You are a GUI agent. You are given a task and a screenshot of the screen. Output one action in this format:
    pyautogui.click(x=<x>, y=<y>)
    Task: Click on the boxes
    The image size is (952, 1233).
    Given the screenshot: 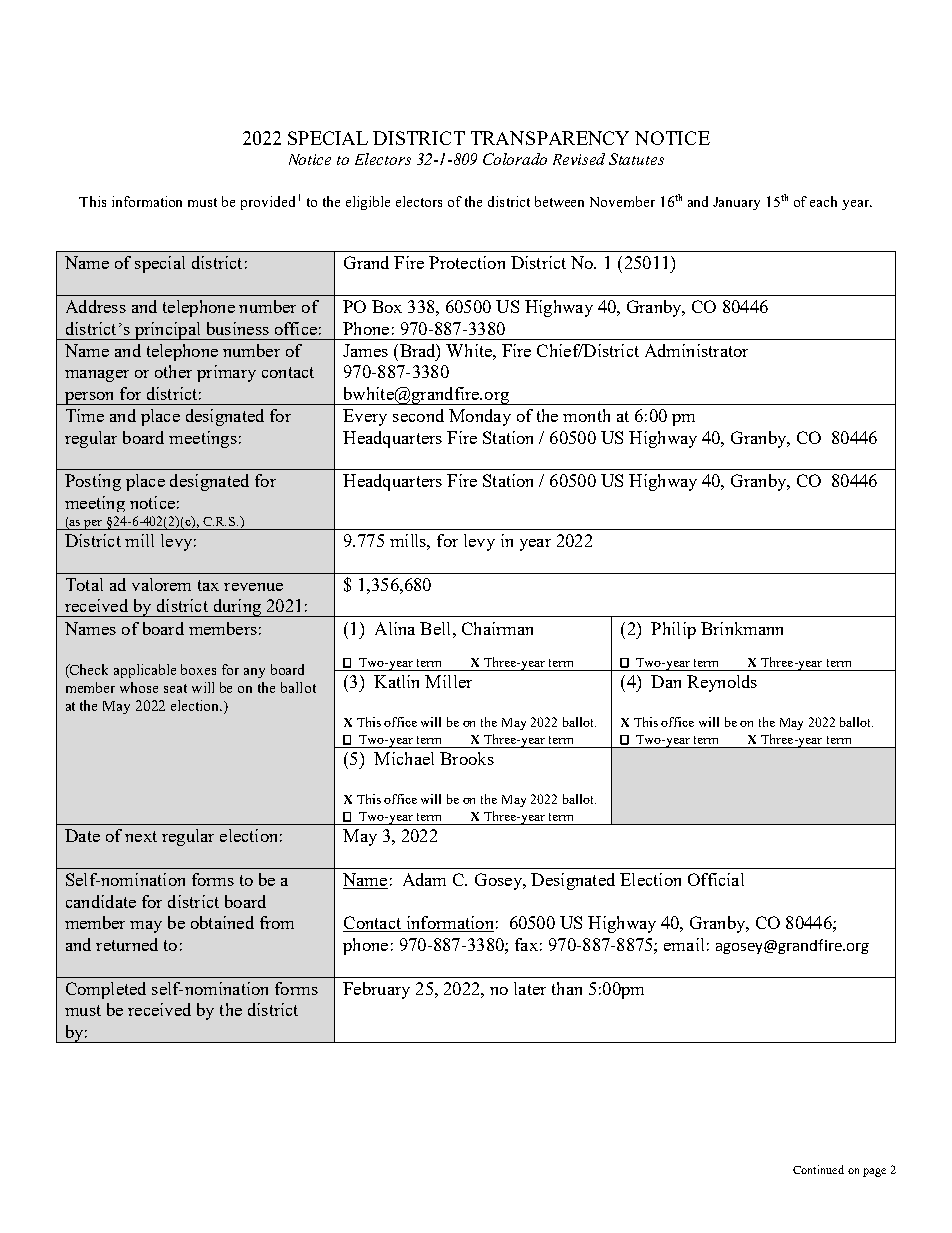 What is the action you would take?
    pyautogui.click(x=198, y=669)
